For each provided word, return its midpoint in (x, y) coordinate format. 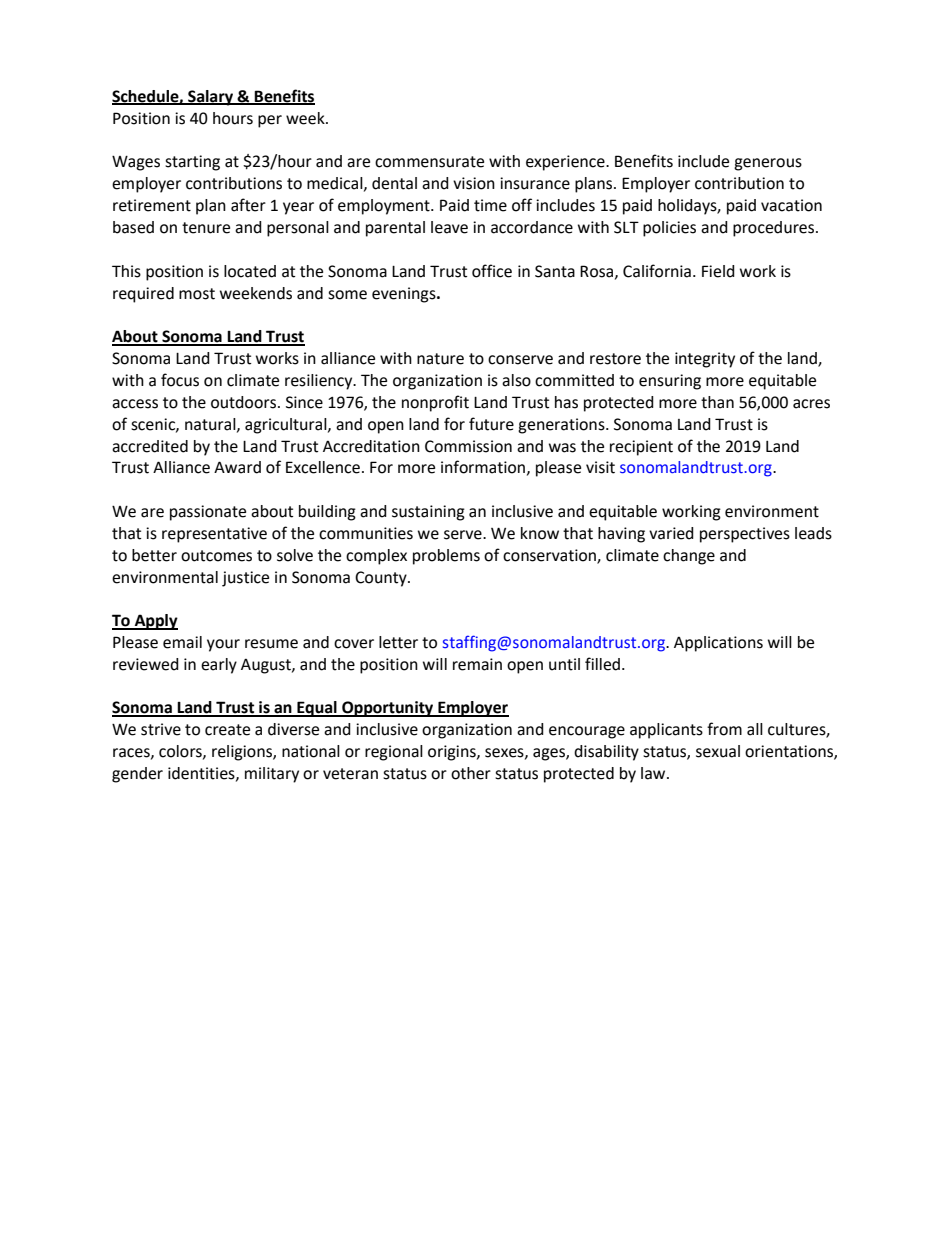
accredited (150, 446)
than (717, 402)
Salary (211, 98)
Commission (468, 446)
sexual (718, 751)
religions (243, 753)
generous (768, 164)
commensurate (429, 162)
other (471, 773)
